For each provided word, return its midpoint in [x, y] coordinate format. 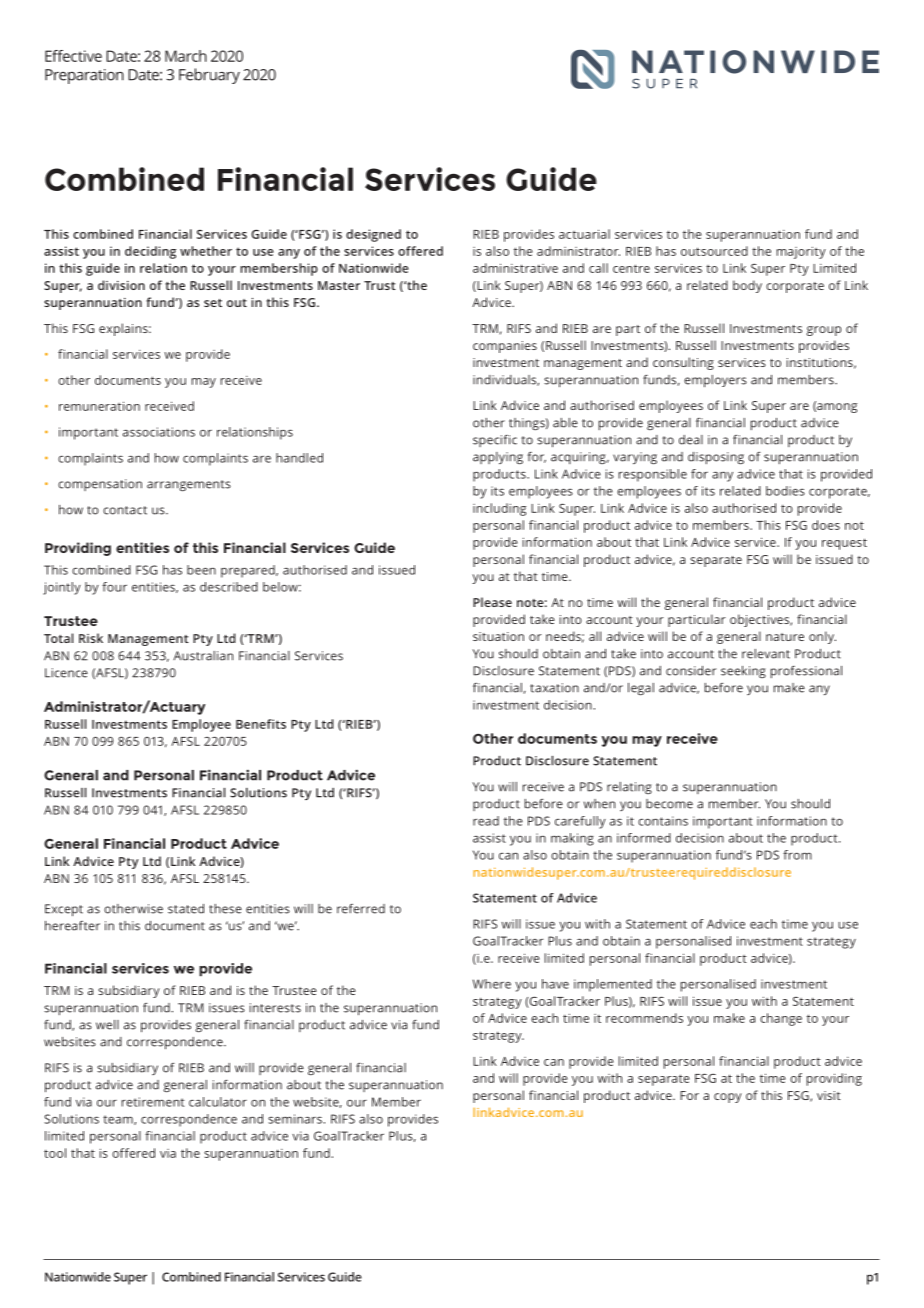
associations [159, 432]
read [486, 821]
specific [495, 441]
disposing [716, 458]
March [186, 56]
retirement [153, 1102]
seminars [295, 1119]
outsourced [714, 251]
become [669, 804]
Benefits [261, 724]
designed [373, 235]
